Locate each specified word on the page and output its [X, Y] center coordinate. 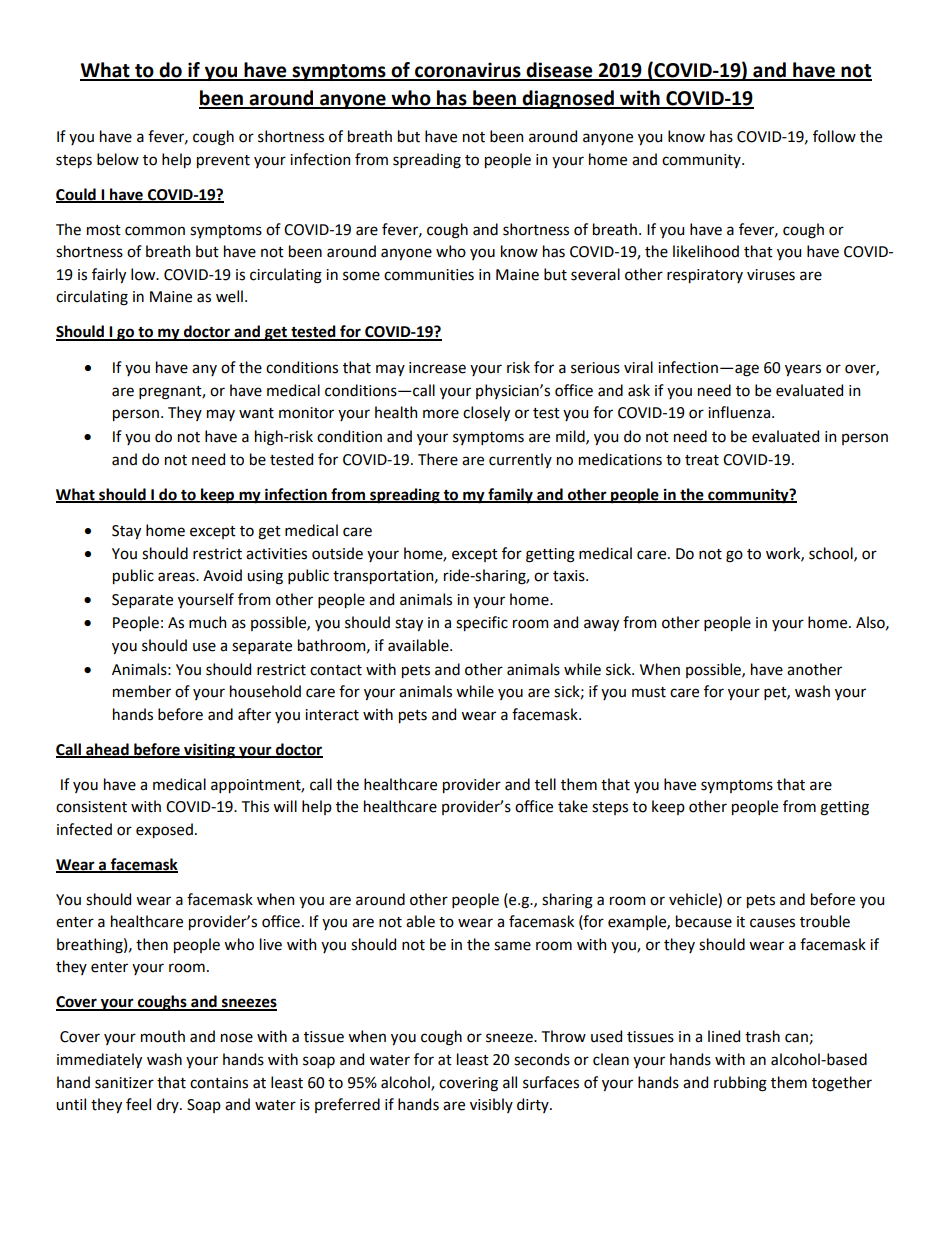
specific [482, 623]
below [118, 159]
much [207, 622]
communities [429, 275]
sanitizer [124, 1083]
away [601, 625]
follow [834, 136]
